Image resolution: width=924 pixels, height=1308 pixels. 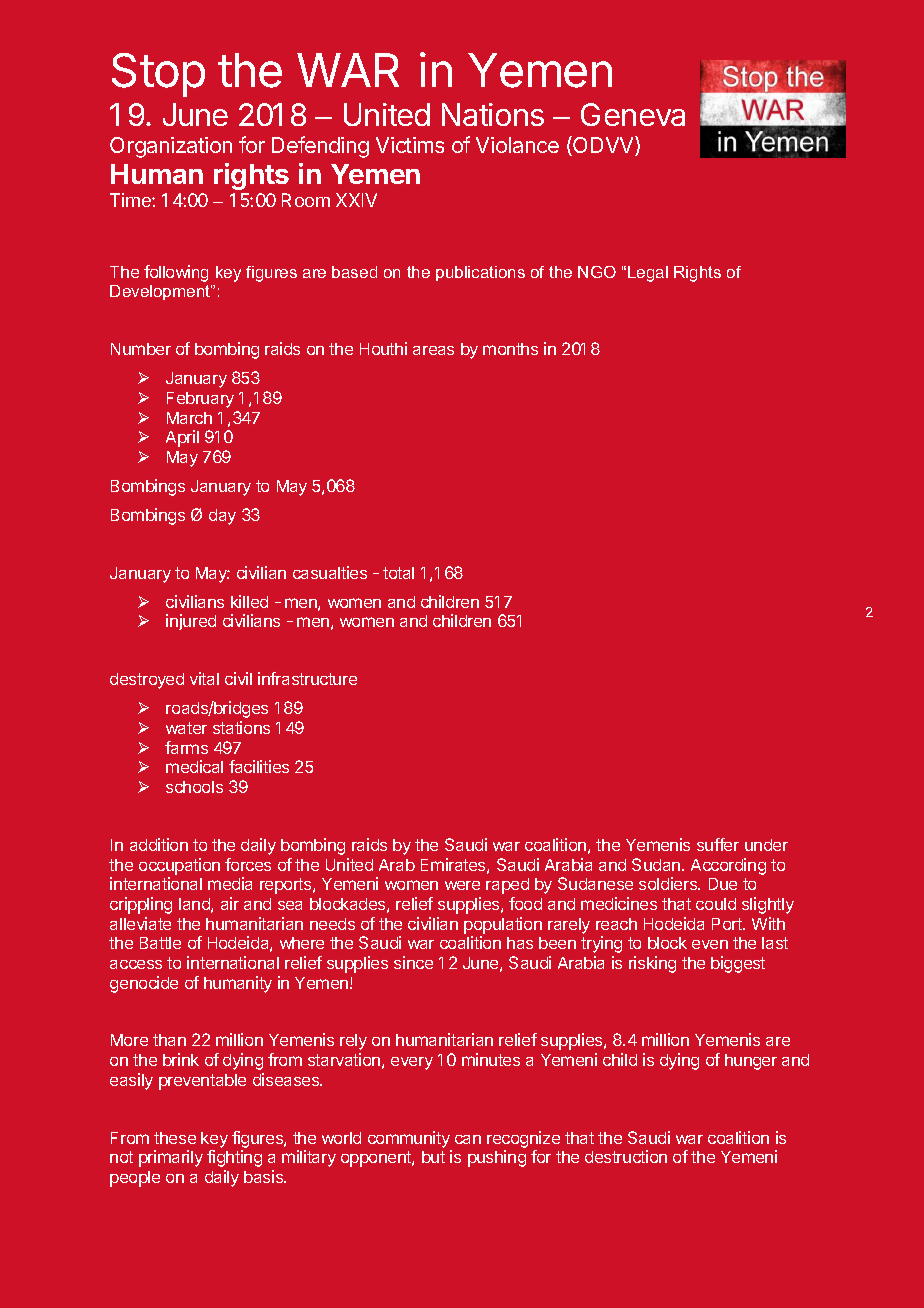 What do you see at coordinates (433, 1157) in the document?
I see `but` at bounding box center [433, 1157].
